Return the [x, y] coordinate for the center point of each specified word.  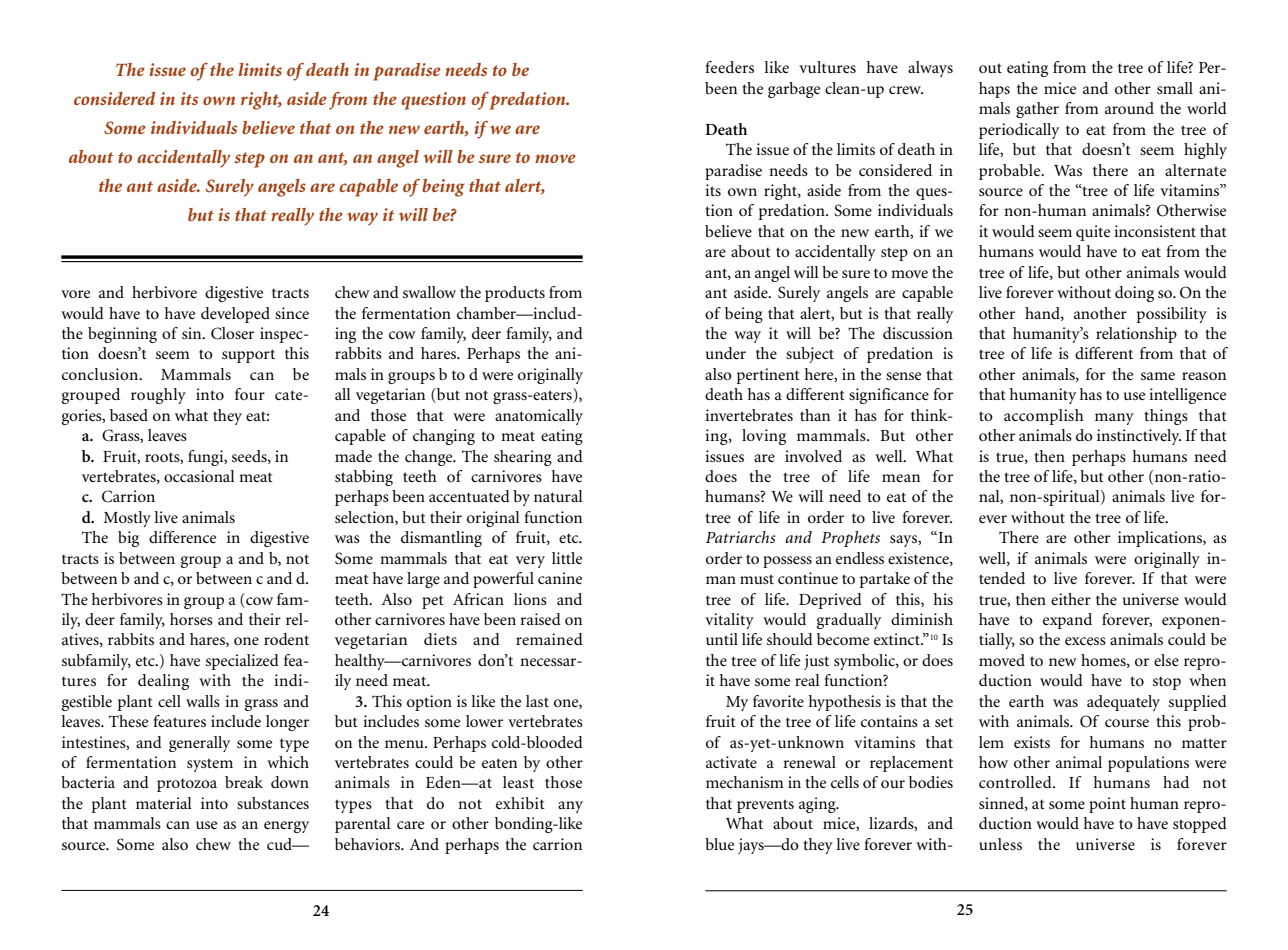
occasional [199, 476]
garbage [794, 90]
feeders [730, 67]
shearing [523, 458]
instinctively [1139, 437]
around [1129, 108]
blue [719, 844]
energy [286, 827]
